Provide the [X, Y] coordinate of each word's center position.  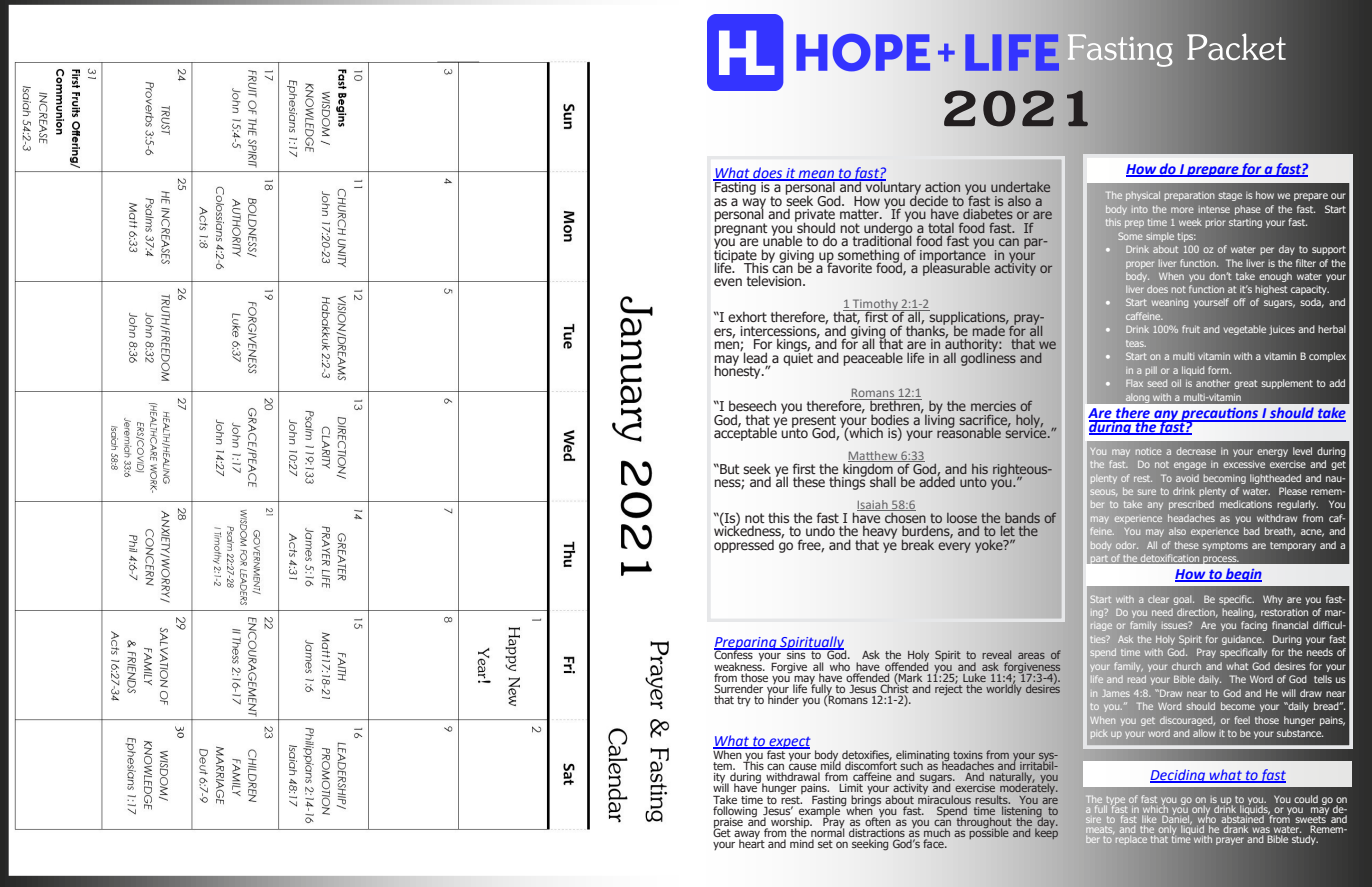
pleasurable [956, 268]
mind [802, 843]
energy [1272, 453]
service [1027, 432]
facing [1254, 626]
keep [1046, 832]
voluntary [892, 188]
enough [1275, 277]
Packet [1236, 47]
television [775, 280]
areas [1031, 656]
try [744, 701]
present [814, 422]
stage [1230, 196]
